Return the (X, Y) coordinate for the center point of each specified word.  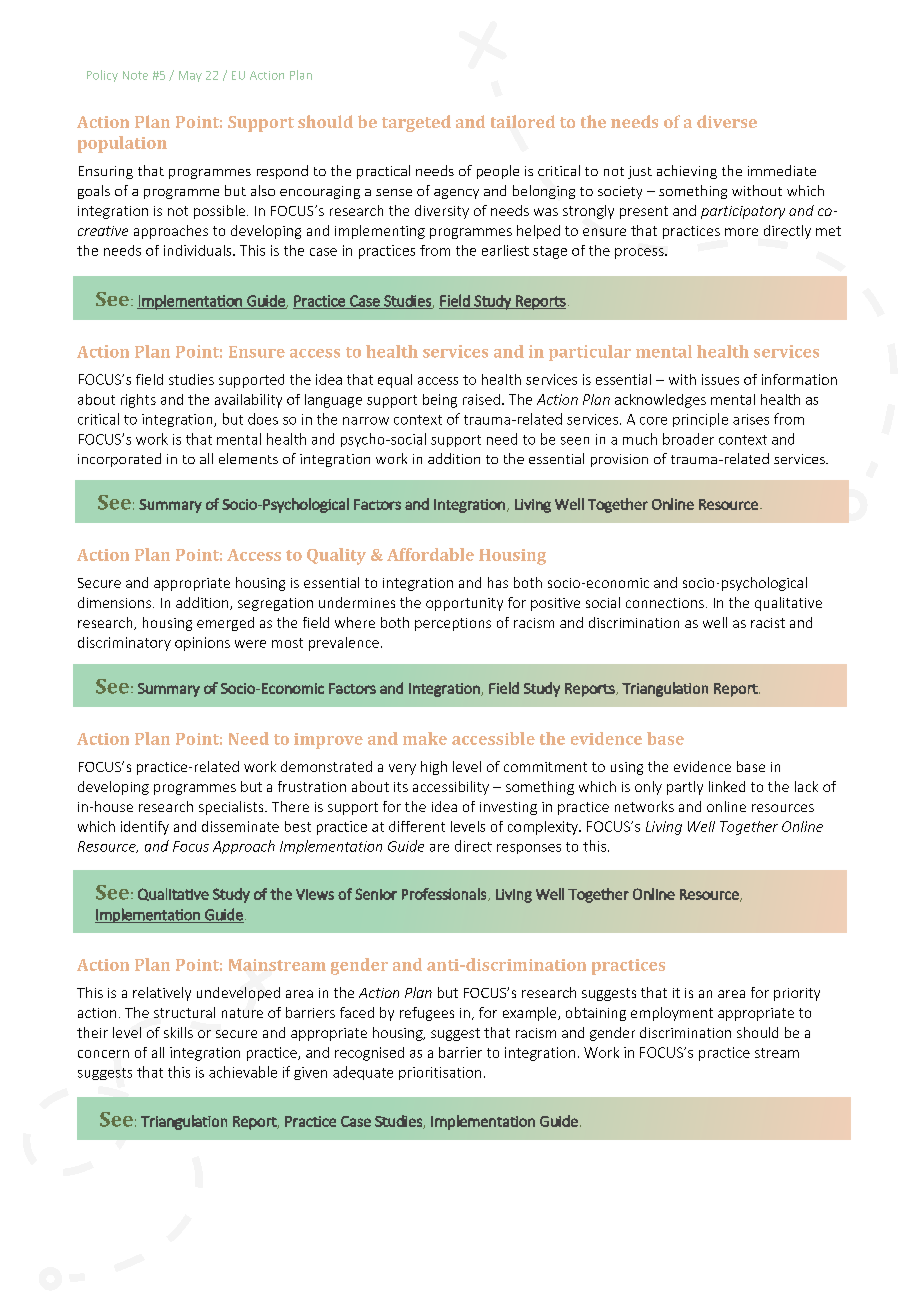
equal (395, 381)
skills (178, 1032)
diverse (727, 121)
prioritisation (440, 1073)
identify (145, 828)
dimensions (114, 602)
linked (727, 786)
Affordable (430, 554)
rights (138, 401)
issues (720, 379)
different (417, 826)
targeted (416, 123)
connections (665, 603)
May (190, 76)
